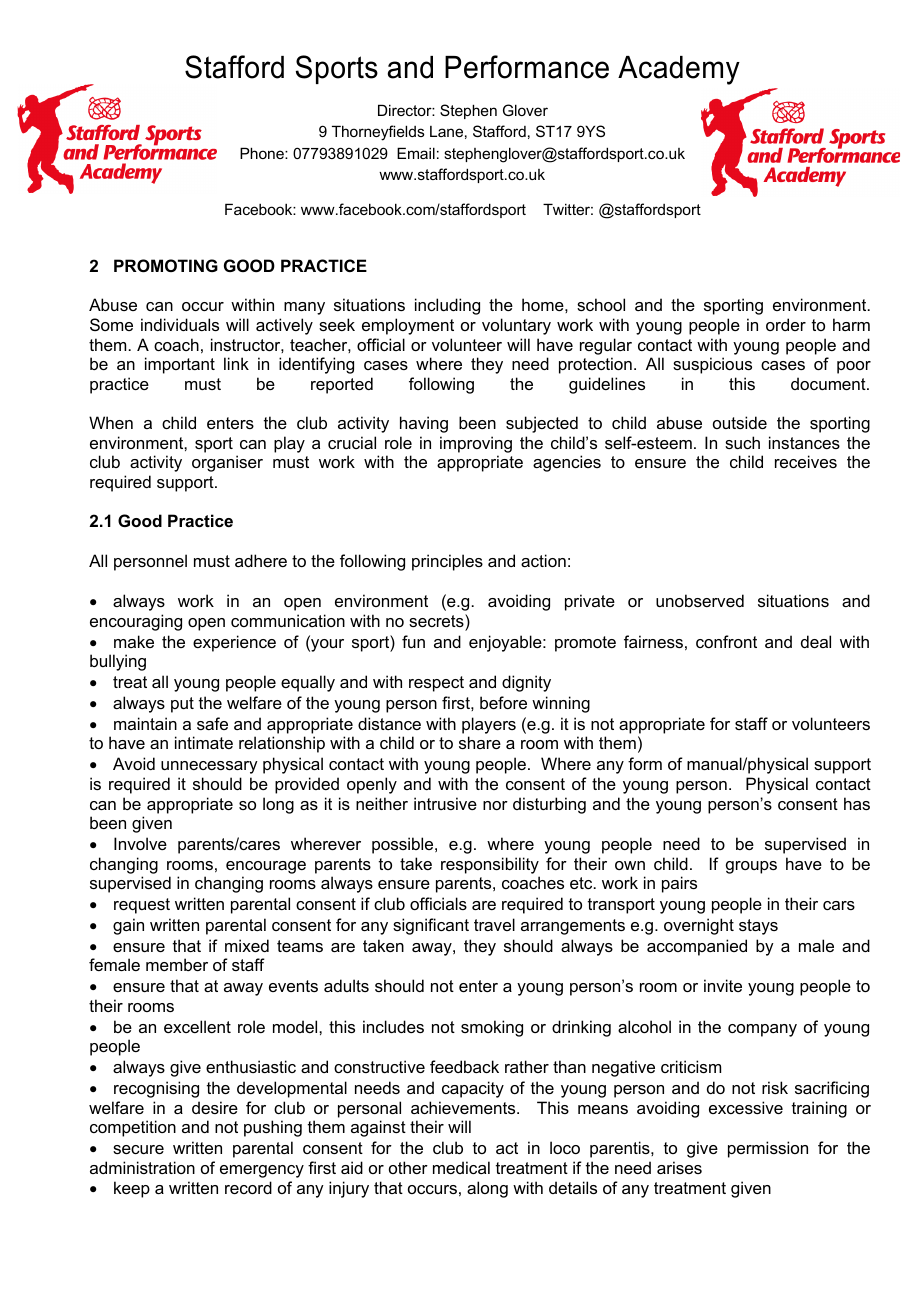 The width and height of the image is (924, 1308). Describe the element at coordinates (142, 1167) in the image. I see `administration` at that location.
